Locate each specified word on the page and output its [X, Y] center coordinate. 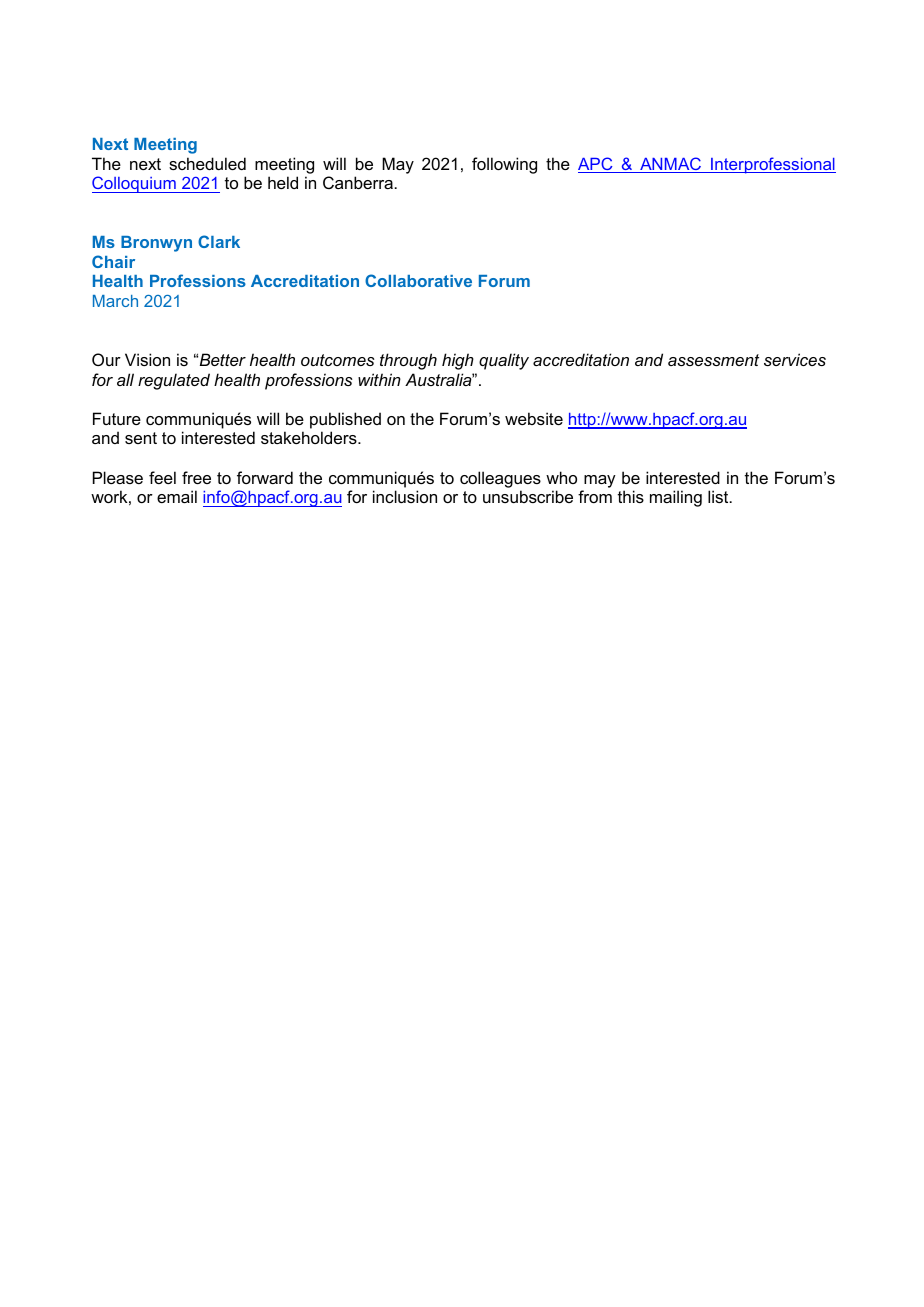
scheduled [207, 163]
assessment [713, 360]
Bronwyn [156, 244]
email [177, 496]
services [795, 359]
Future [117, 418]
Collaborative [418, 280]
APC [596, 165]
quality [504, 361]
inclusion [405, 496]
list [719, 496]
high [458, 361]
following [504, 165]
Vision [147, 359]
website [534, 418]
